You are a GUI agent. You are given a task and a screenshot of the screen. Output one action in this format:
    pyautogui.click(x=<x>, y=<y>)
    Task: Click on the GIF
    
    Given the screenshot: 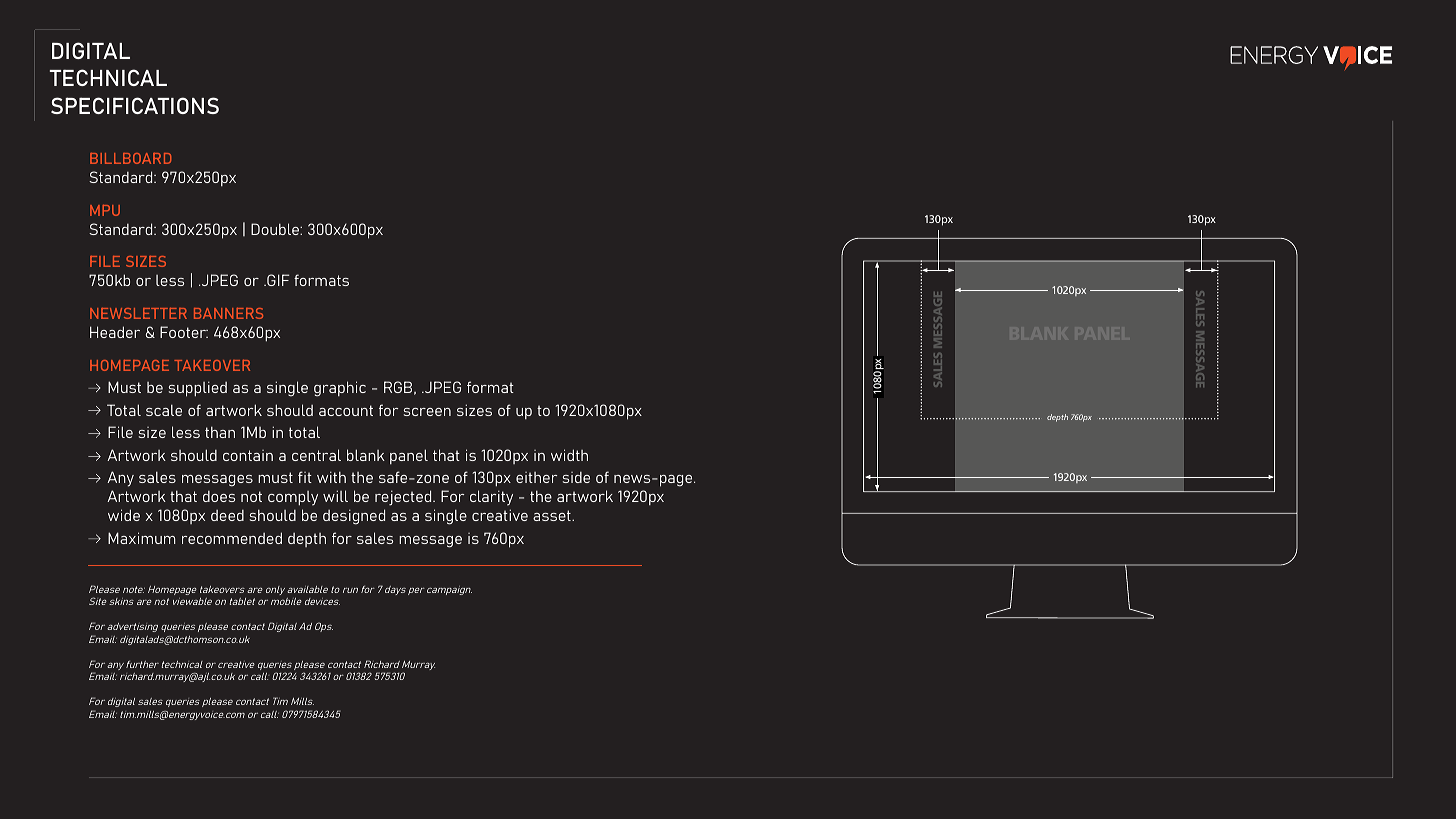 What is the action you would take?
    pyautogui.click(x=277, y=280)
